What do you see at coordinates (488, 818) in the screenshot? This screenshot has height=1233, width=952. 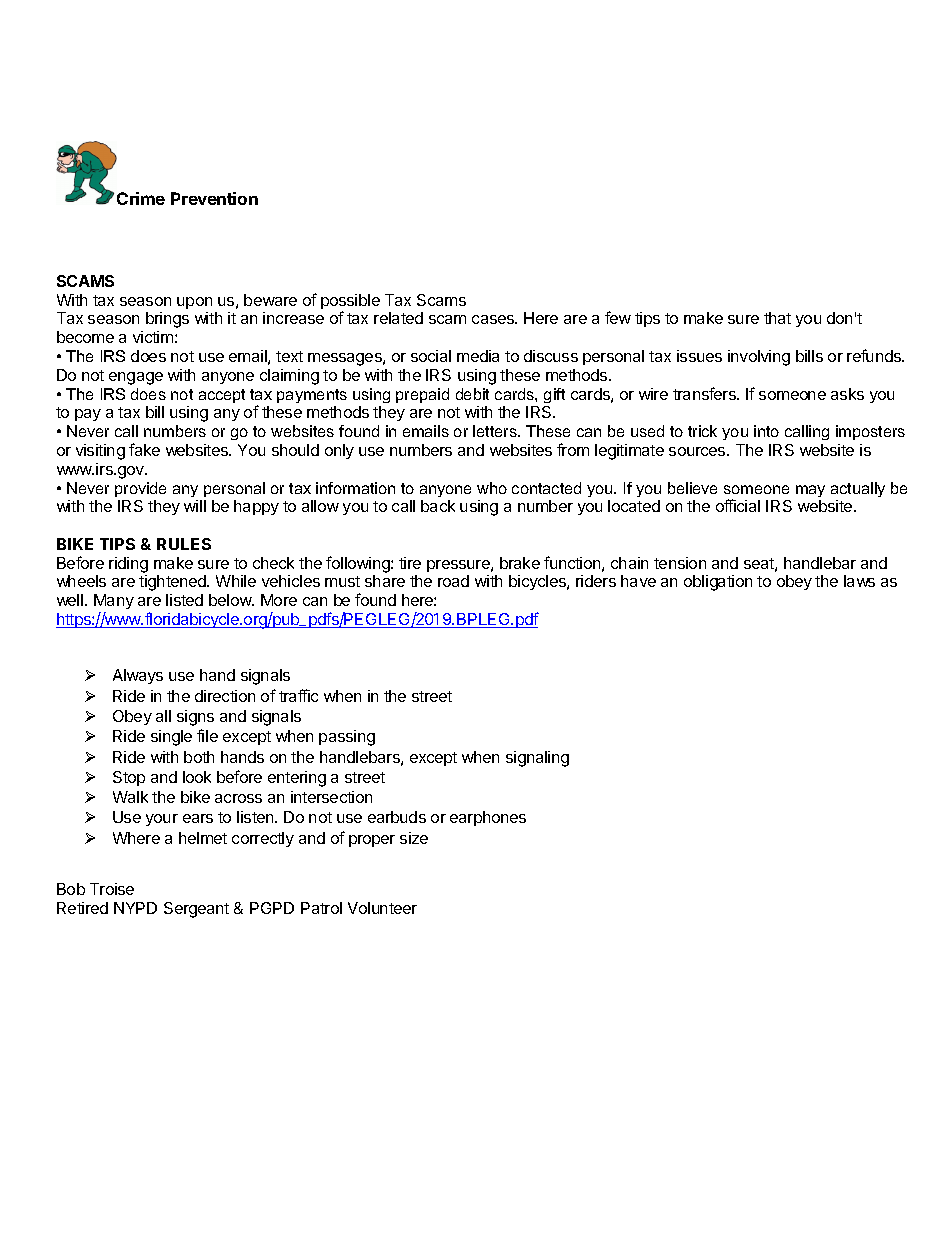 I see `earphones` at bounding box center [488, 818].
